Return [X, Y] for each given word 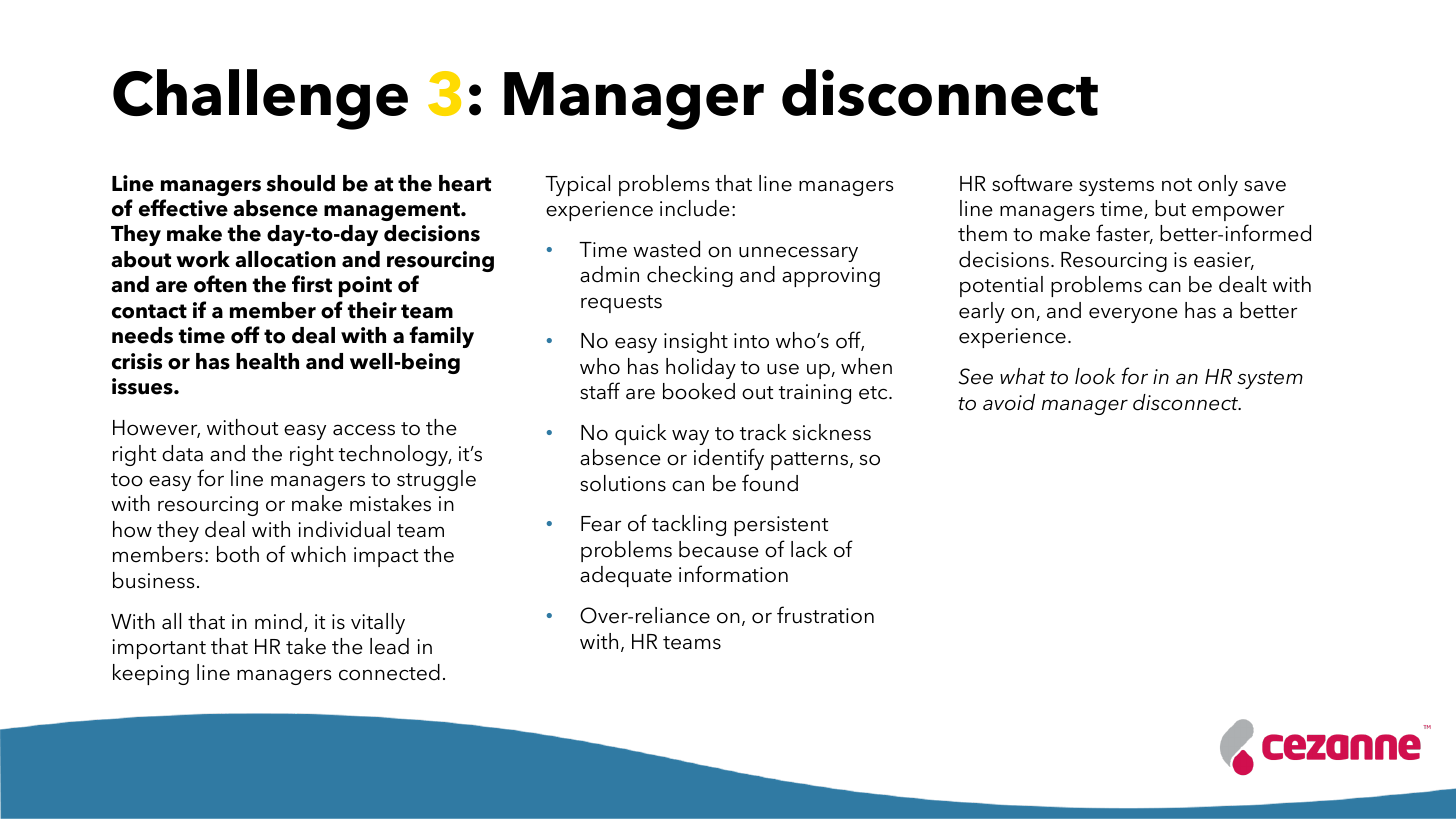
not [1177, 185]
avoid [1009, 402]
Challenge [260, 99]
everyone [1133, 315]
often [220, 284]
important [159, 649]
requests [621, 304]
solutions [623, 483]
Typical [577, 185]
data [182, 453]
